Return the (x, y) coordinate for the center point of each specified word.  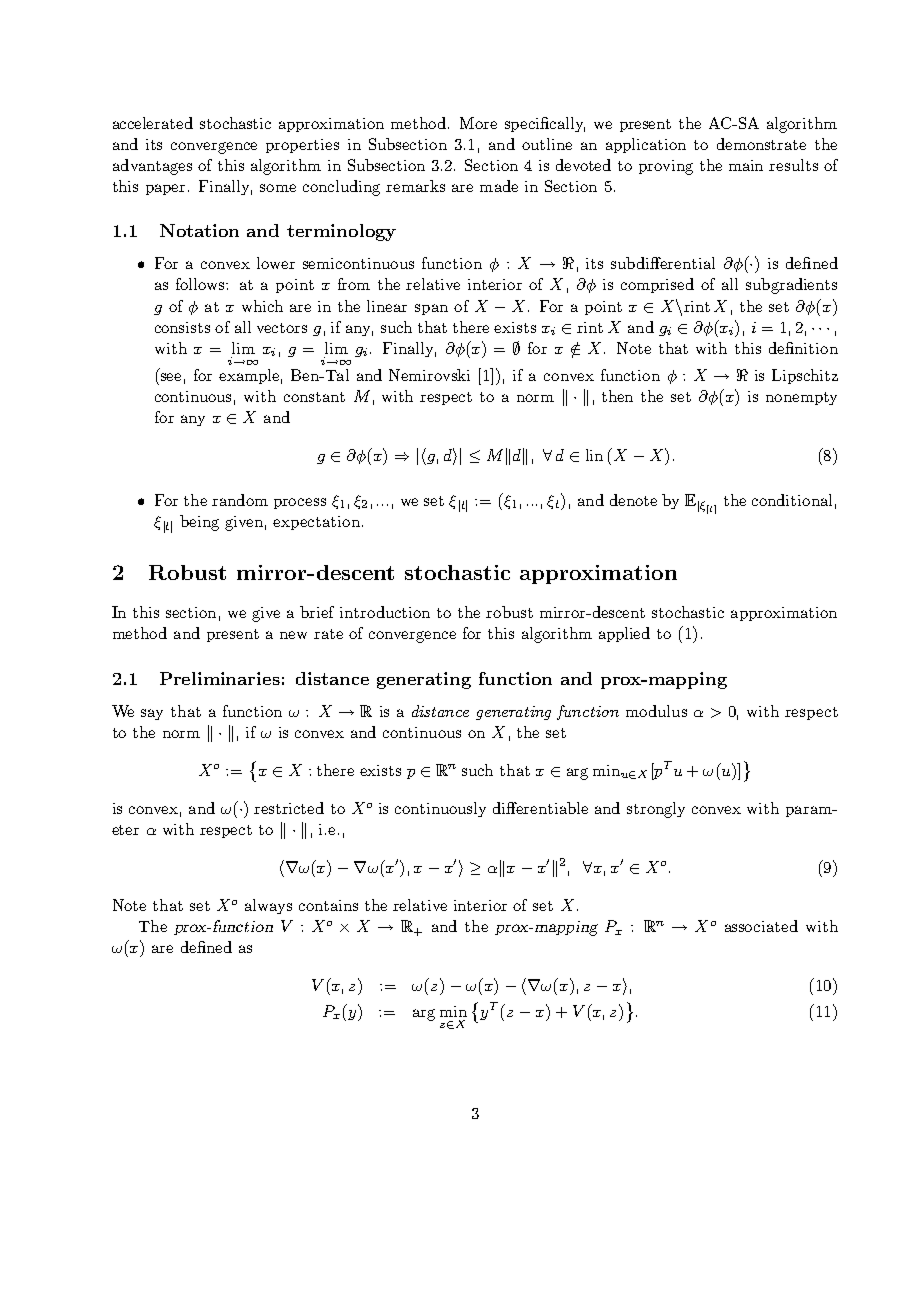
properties (302, 146)
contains (328, 905)
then (617, 396)
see (171, 377)
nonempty (801, 398)
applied (624, 634)
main (746, 165)
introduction (385, 612)
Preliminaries (220, 678)
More (478, 123)
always (268, 906)
